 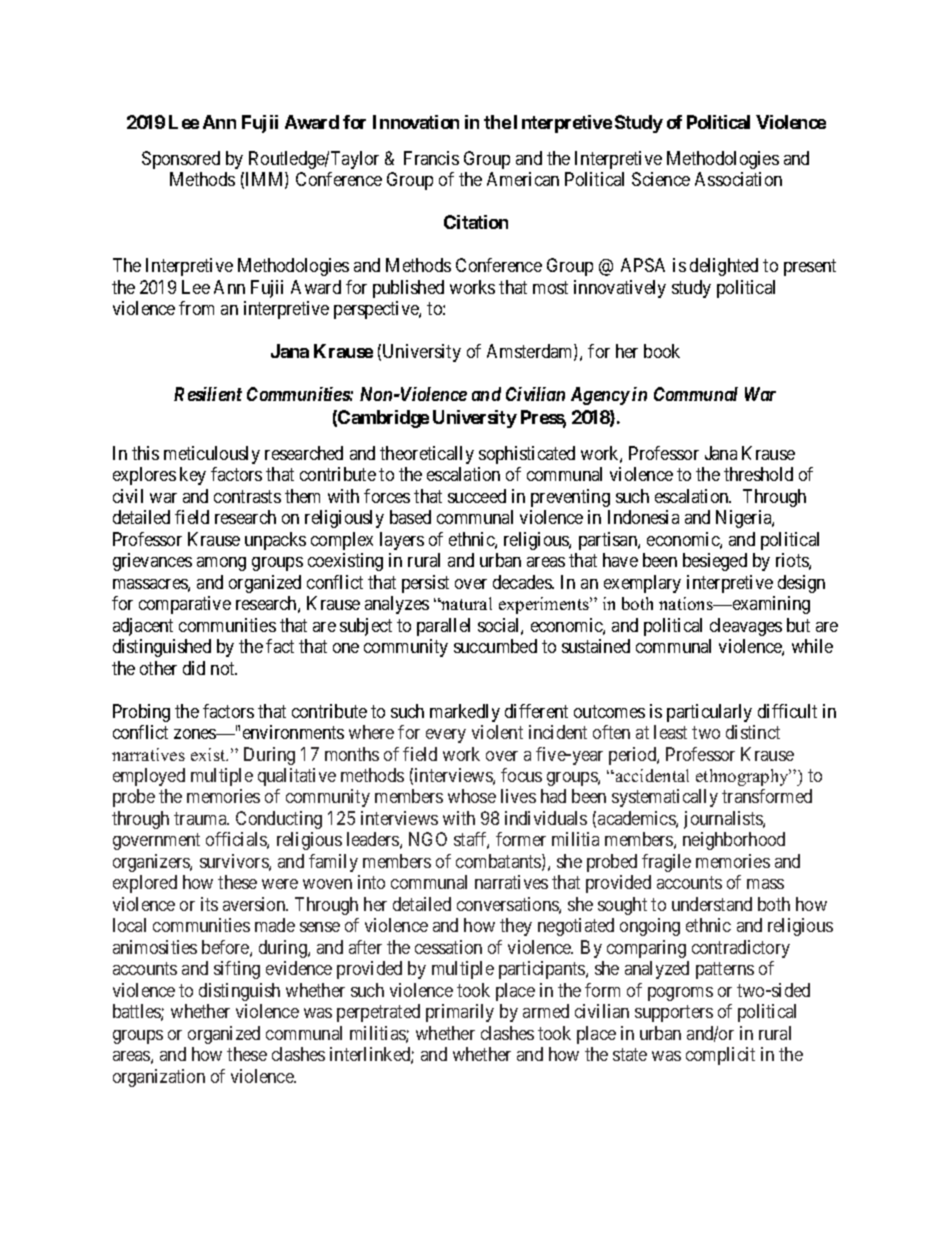 I want to click on threshold, so click(x=758, y=474).
